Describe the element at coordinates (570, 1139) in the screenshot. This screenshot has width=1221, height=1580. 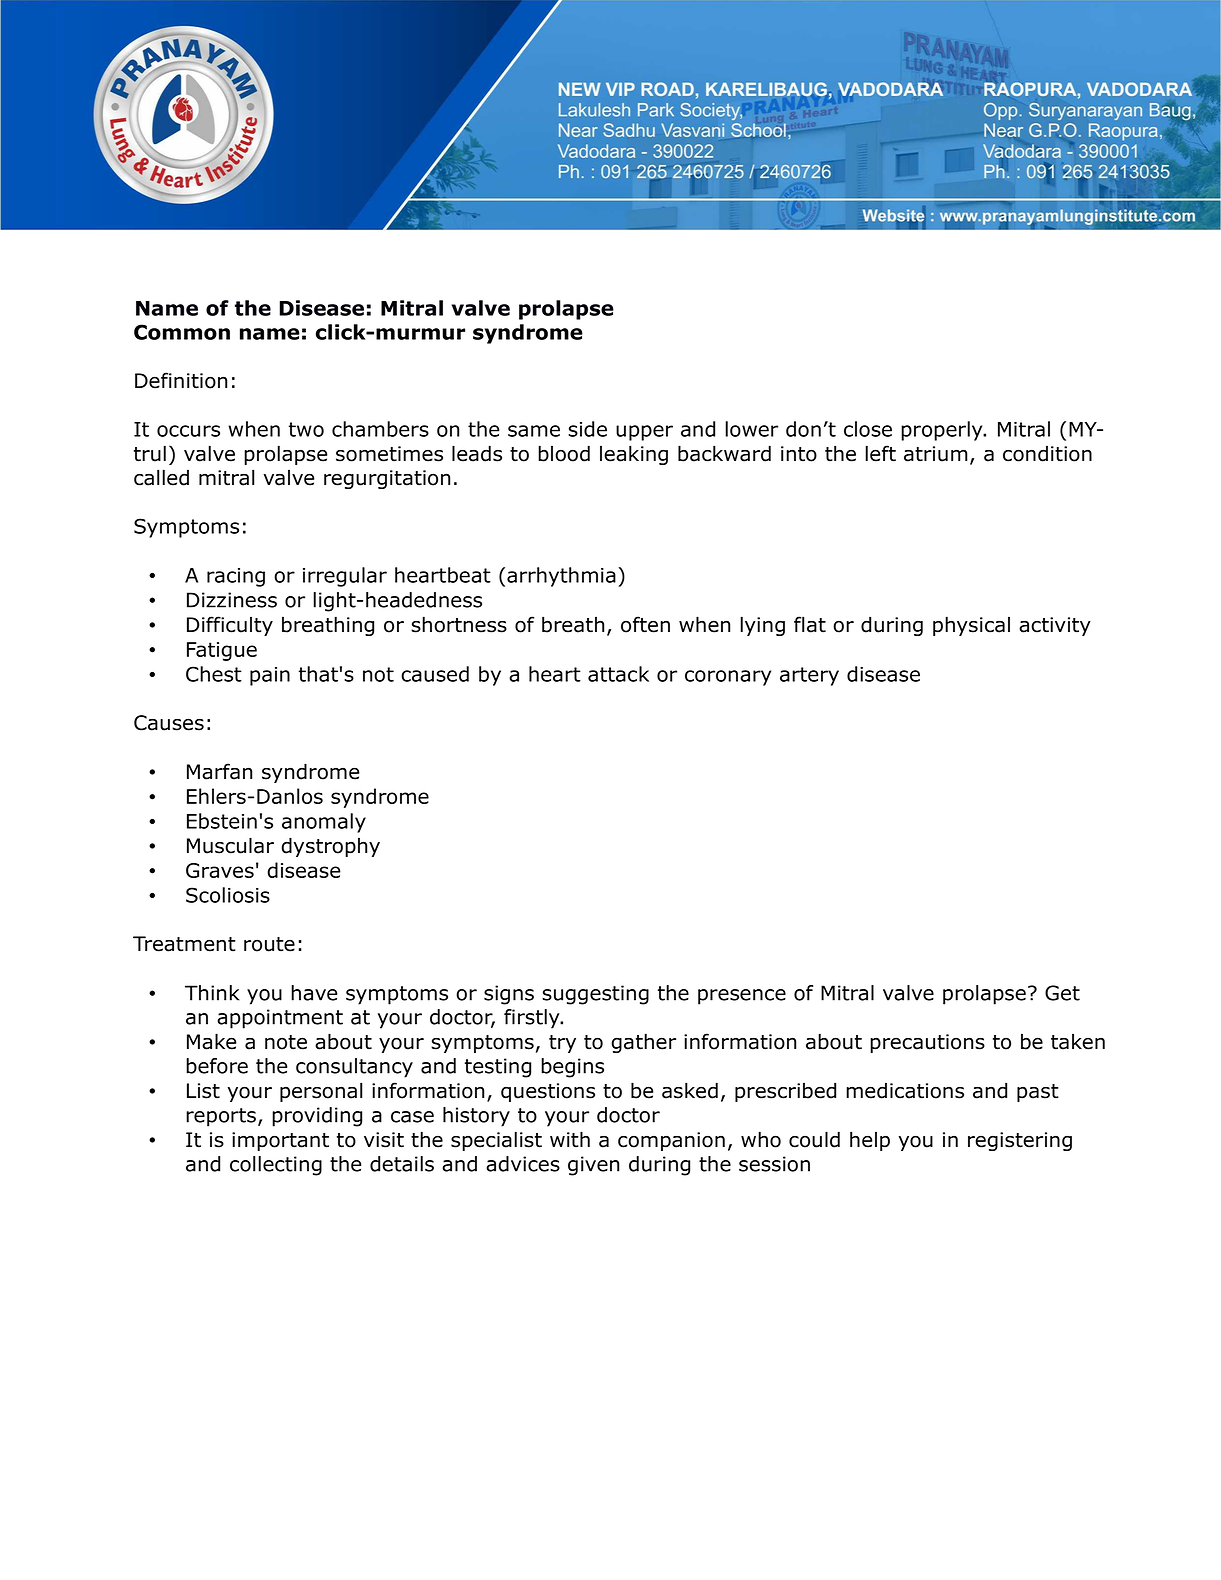
I see `with` at that location.
